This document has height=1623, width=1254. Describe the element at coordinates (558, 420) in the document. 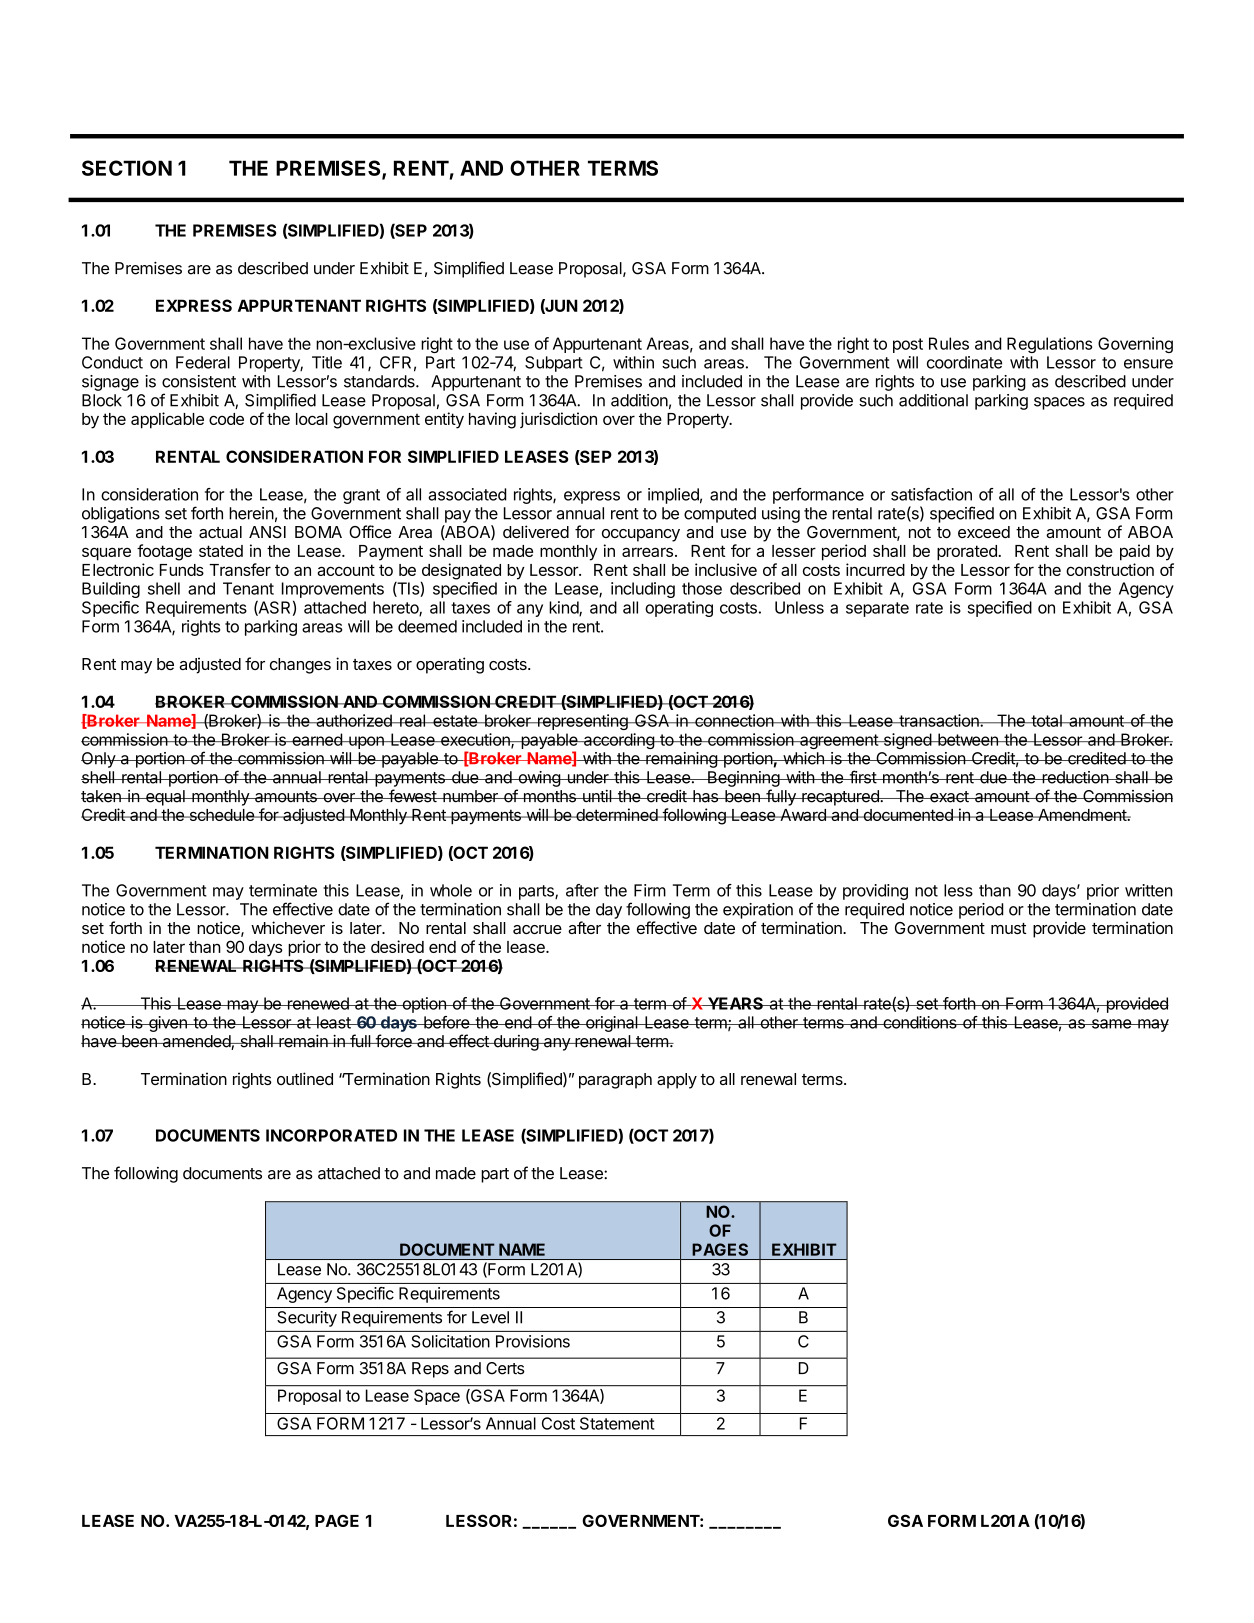

I see `jurisdiction` at that location.
